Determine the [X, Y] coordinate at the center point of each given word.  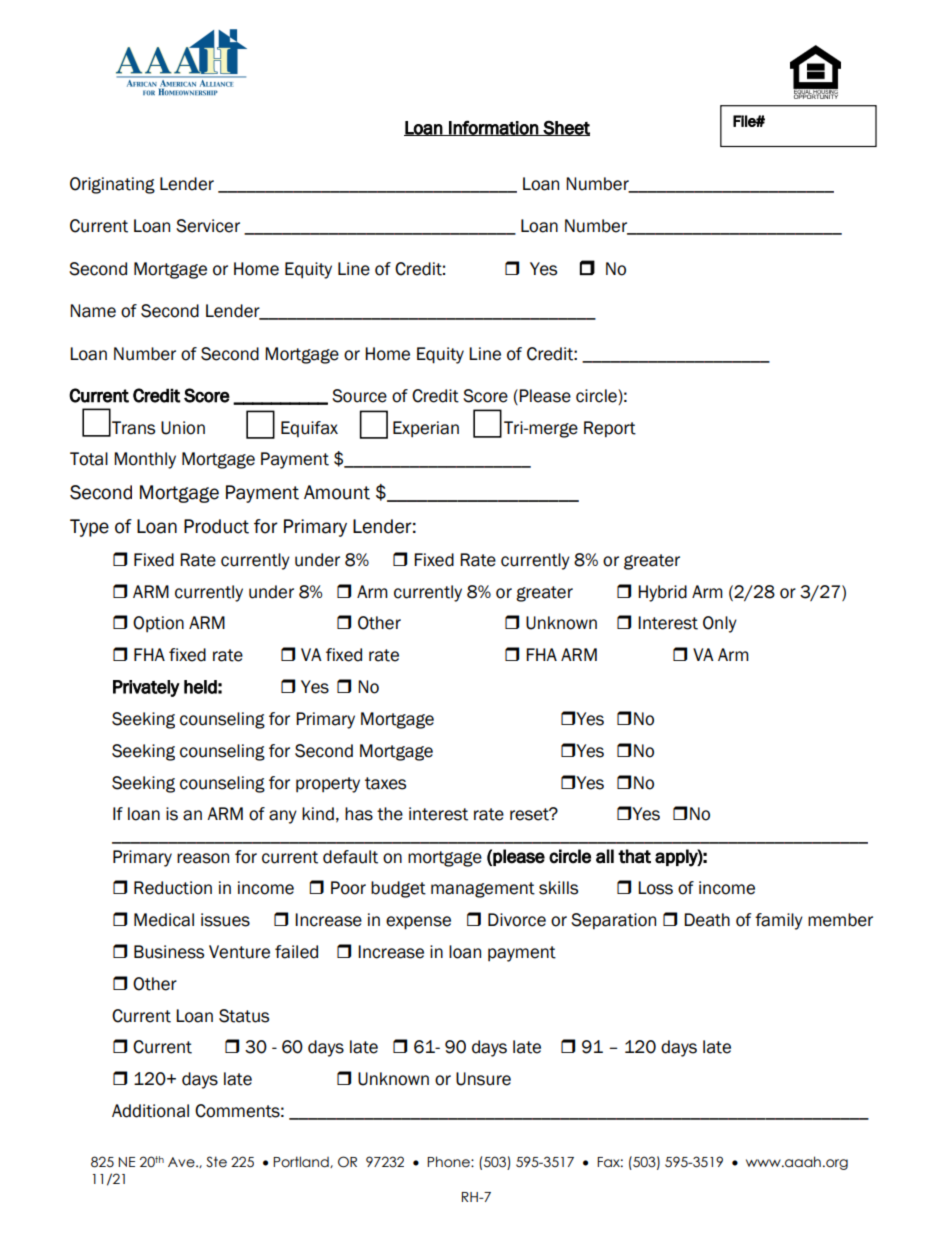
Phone [449, 1162]
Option [158, 624]
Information [493, 128]
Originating [112, 185]
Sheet [566, 128]
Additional [150, 1111]
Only [720, 624]
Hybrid [662, 593]
